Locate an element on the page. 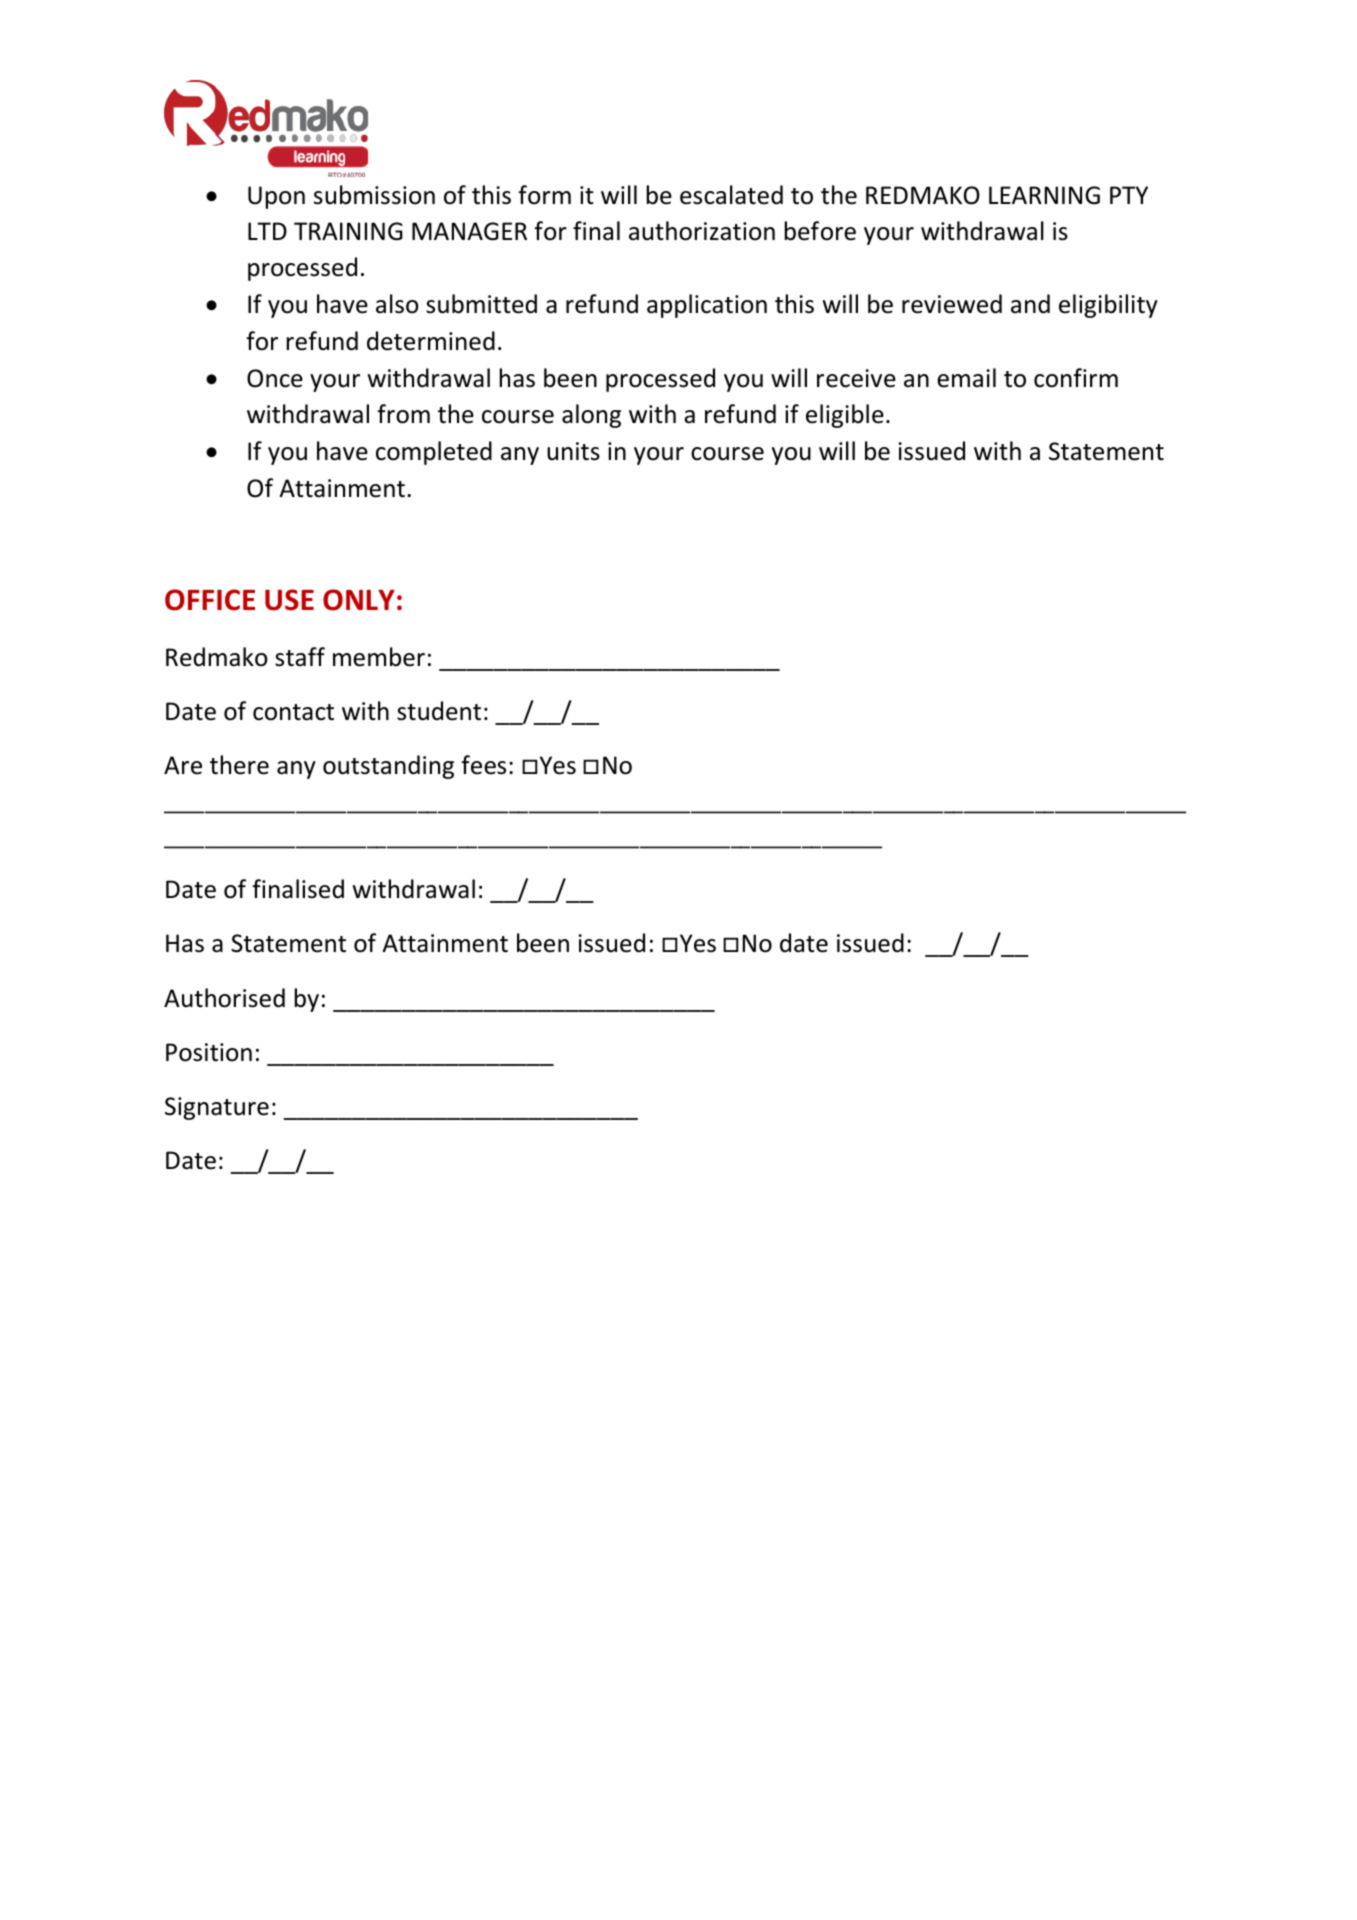 This document has width=1357, height=1920. authorization is located at coordinates (702, 231).
